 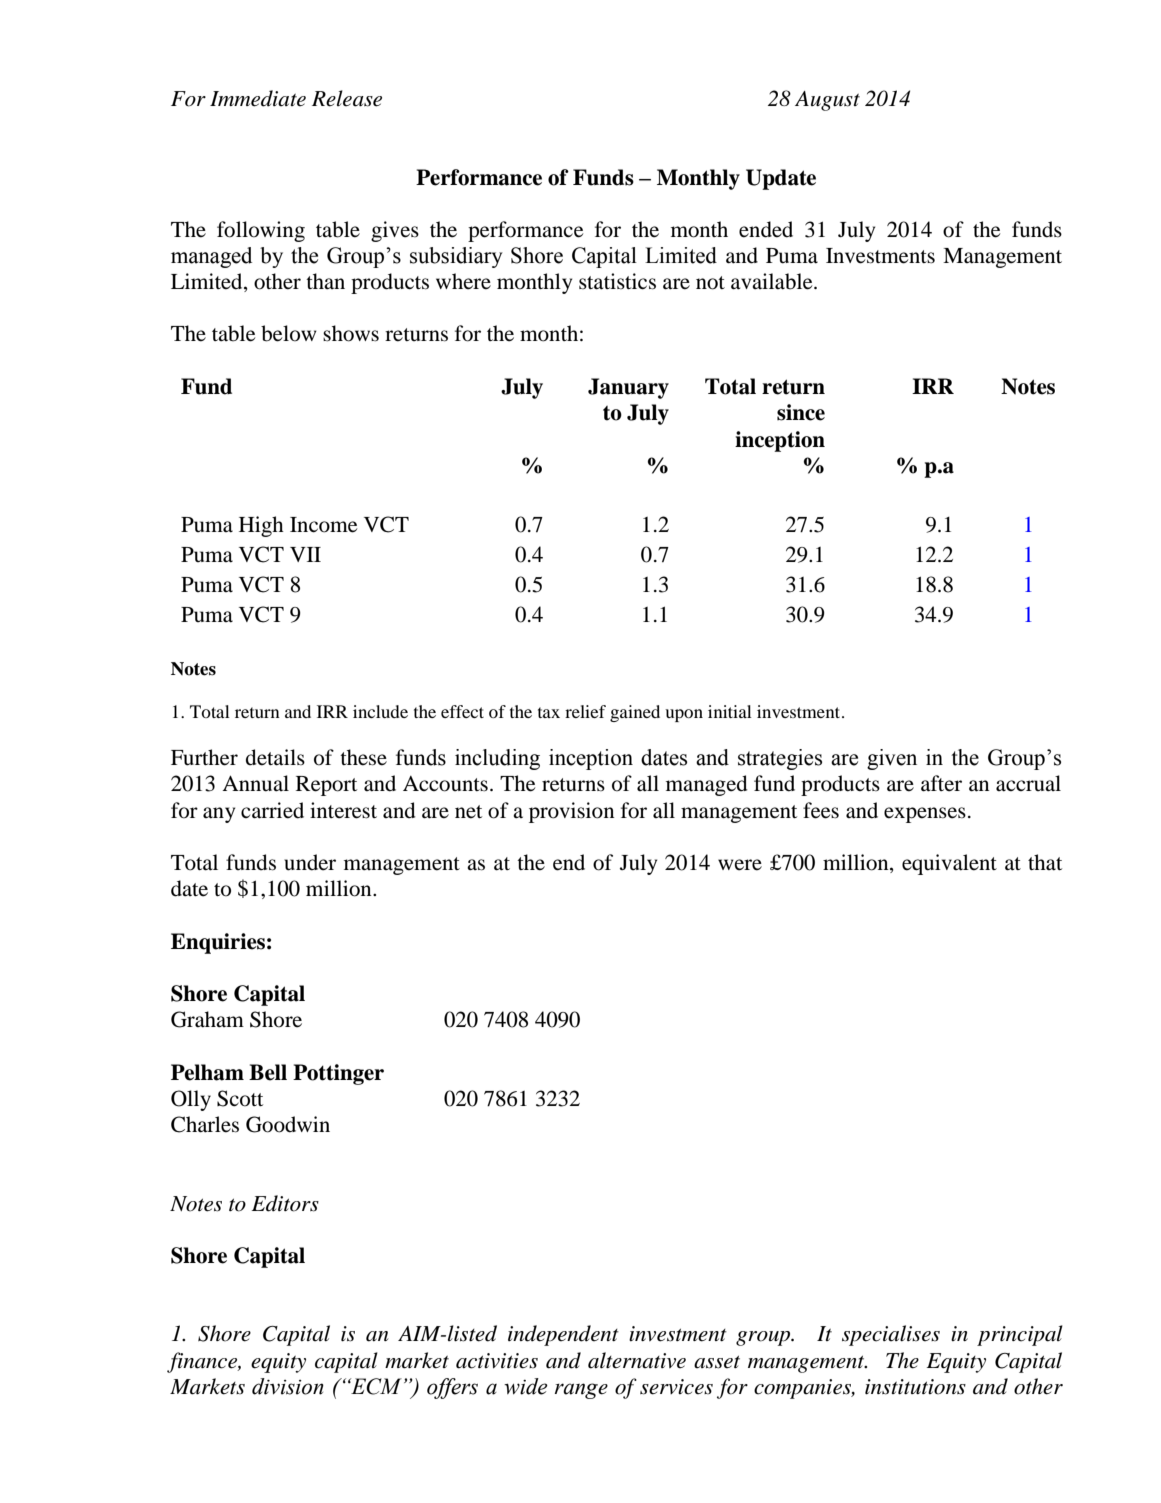 What do you see at coordinates (275, 757) in the page?
I see `details` at bounding box center [275, 757].
